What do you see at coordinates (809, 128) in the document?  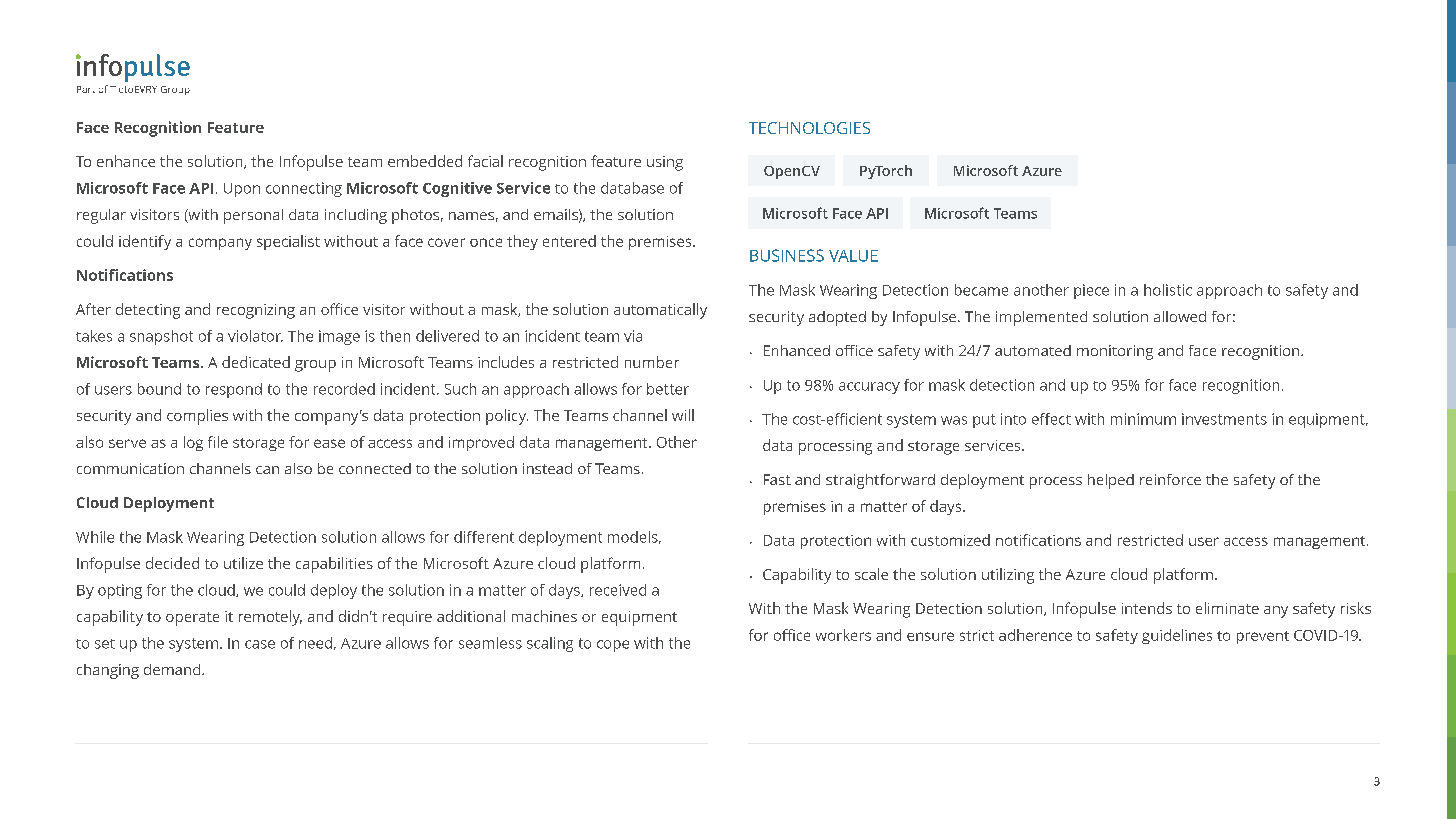 I see `TECHNOLOGIES` at bounding box center [809, 128].
